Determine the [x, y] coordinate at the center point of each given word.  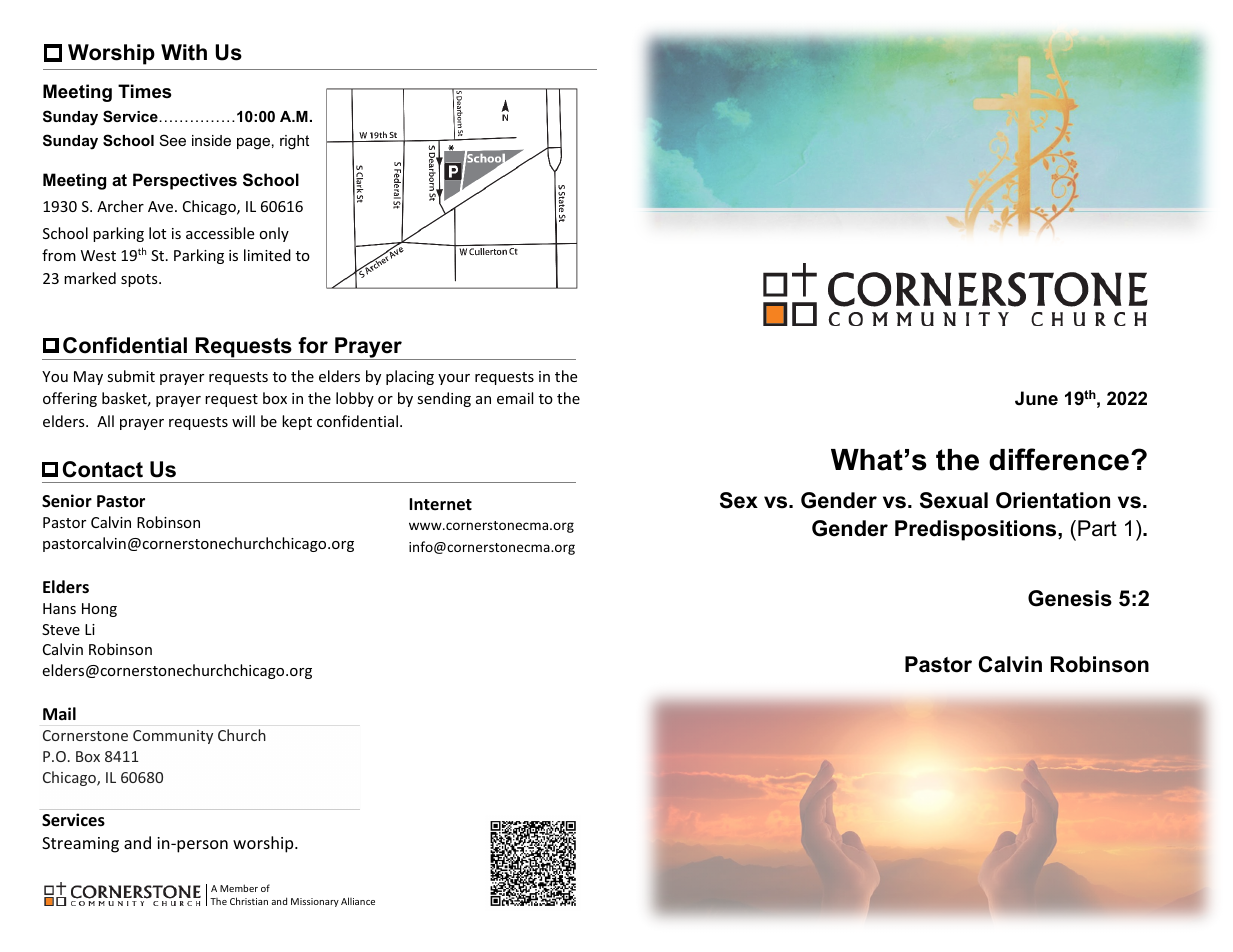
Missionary [315, 902]
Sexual [954, 500]
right [294, 142]
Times [144, 91]
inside [211, 140]
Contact [103, 469]
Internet [440, 504]
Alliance [358, 901]
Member [239, 888]
